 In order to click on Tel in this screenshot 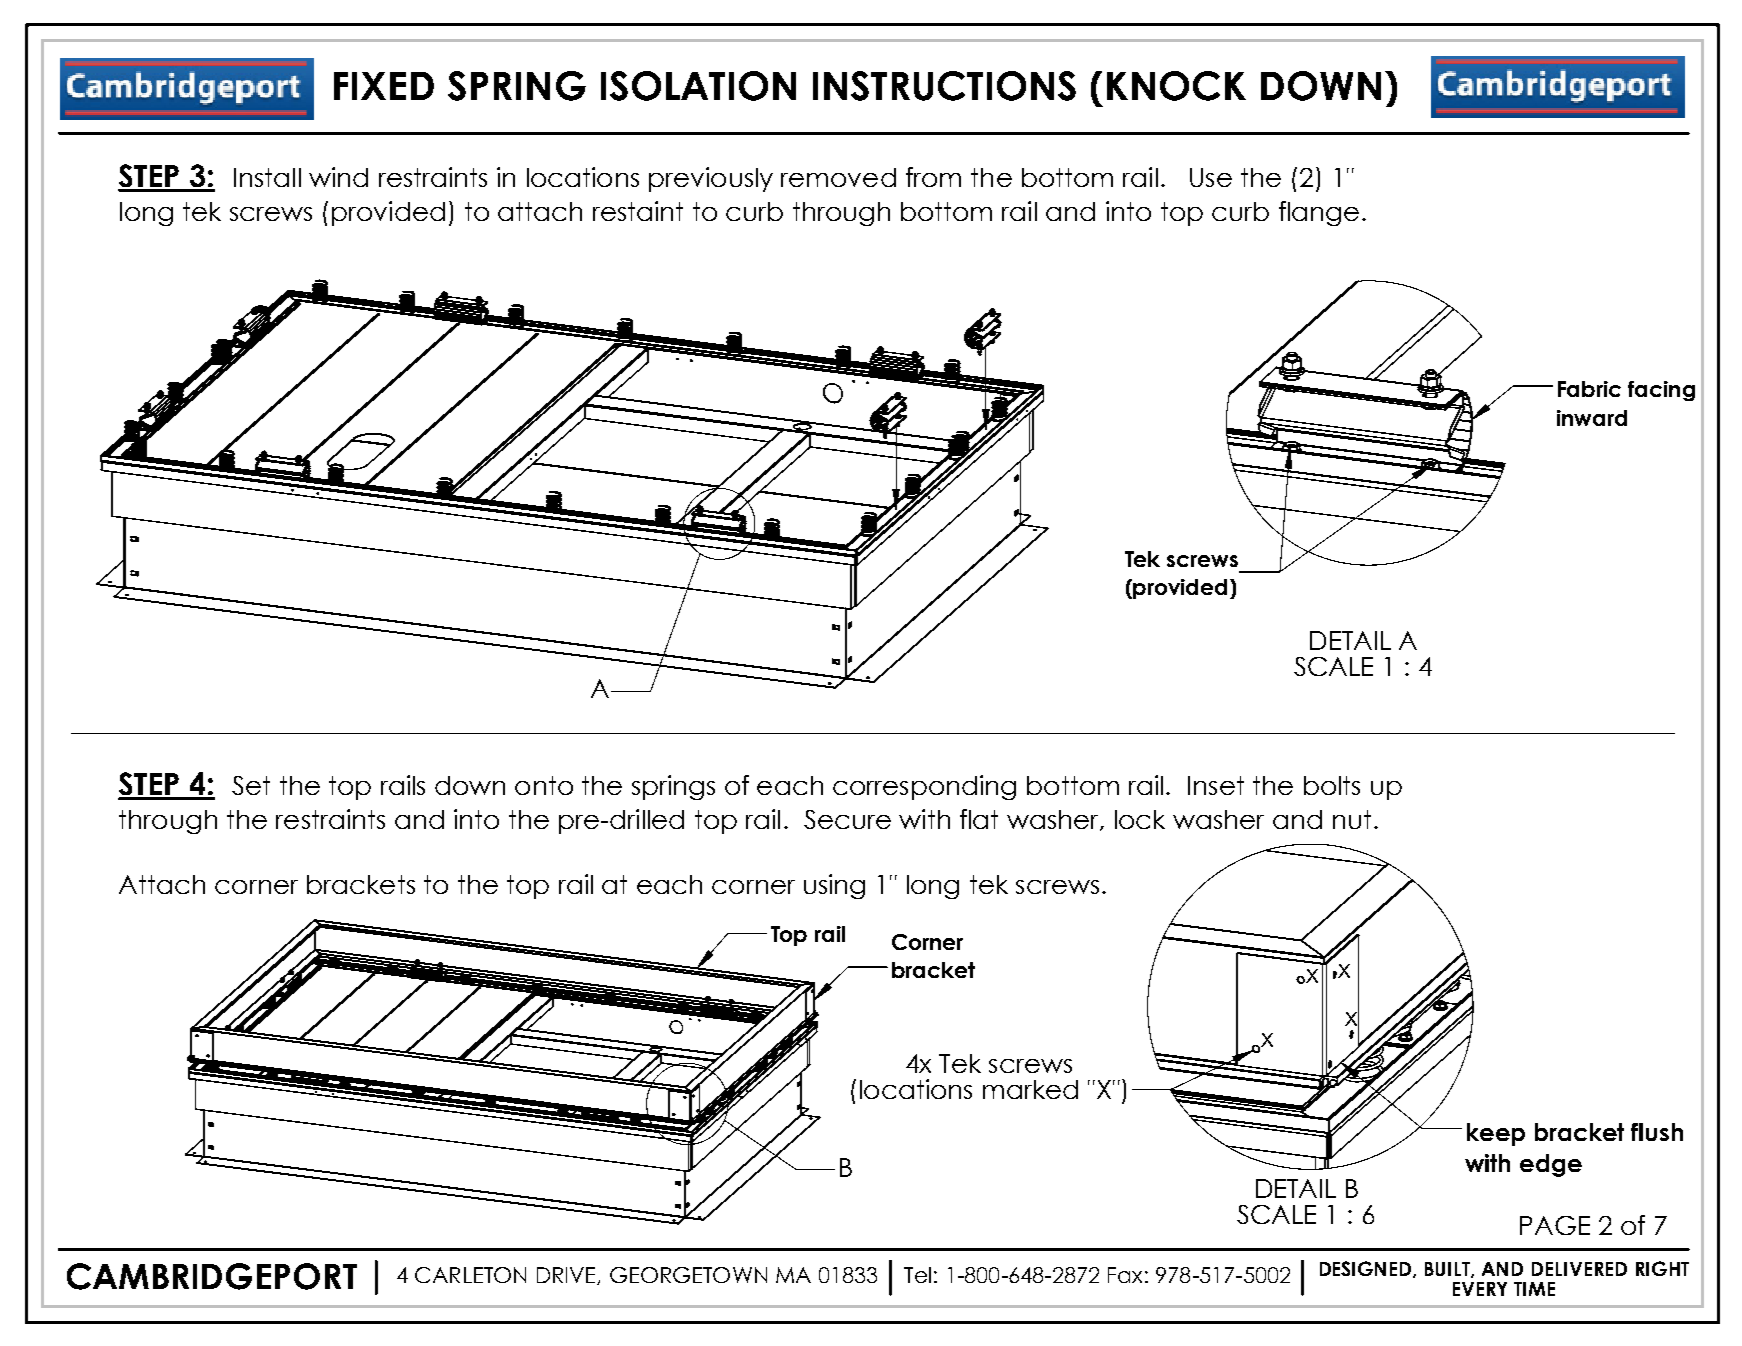, I will do `click(917, 1275)`.
